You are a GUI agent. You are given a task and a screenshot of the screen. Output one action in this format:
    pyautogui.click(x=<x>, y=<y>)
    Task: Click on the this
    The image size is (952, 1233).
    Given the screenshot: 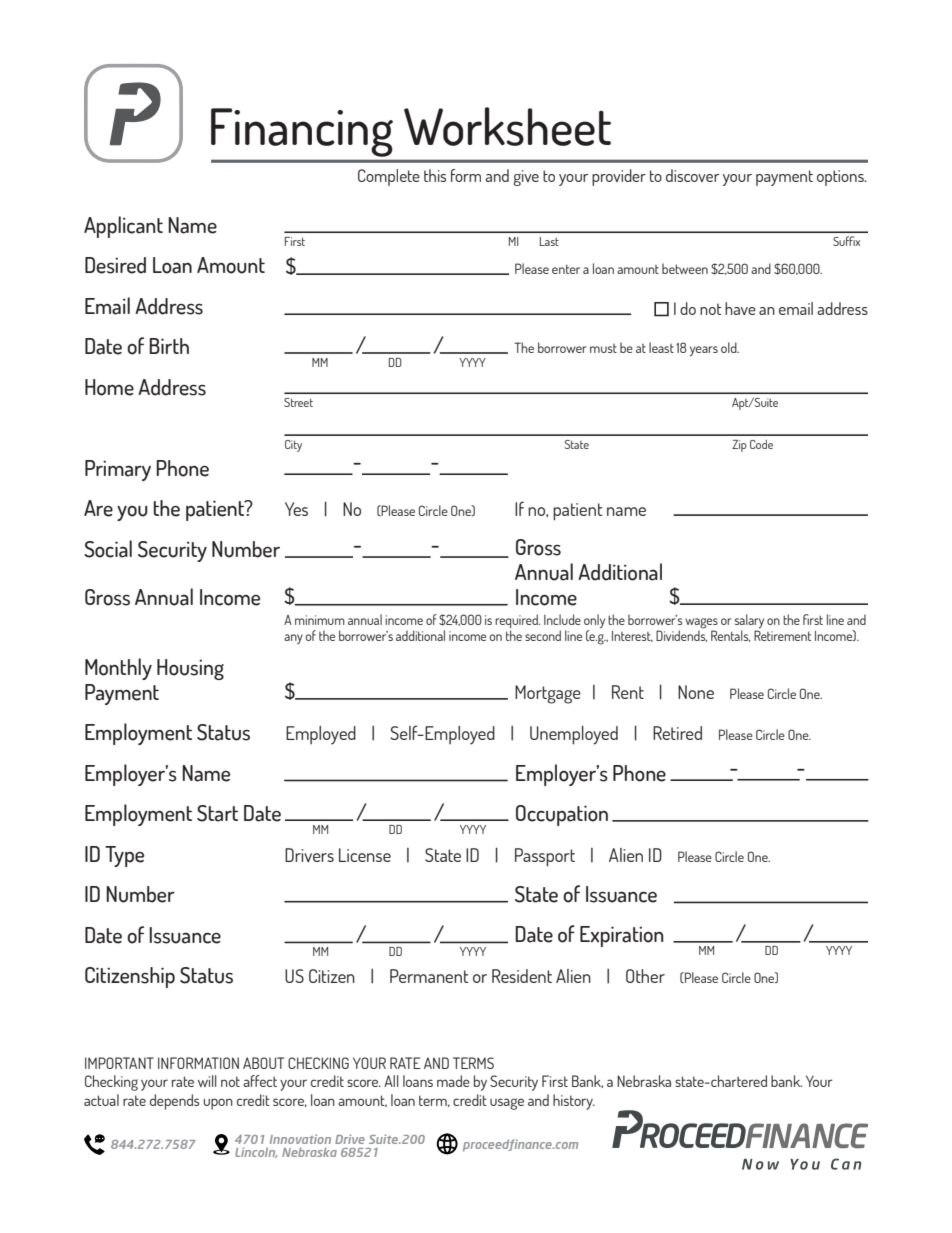 What is the action you would take?
    pyautogui.click(x=435, y=175)
